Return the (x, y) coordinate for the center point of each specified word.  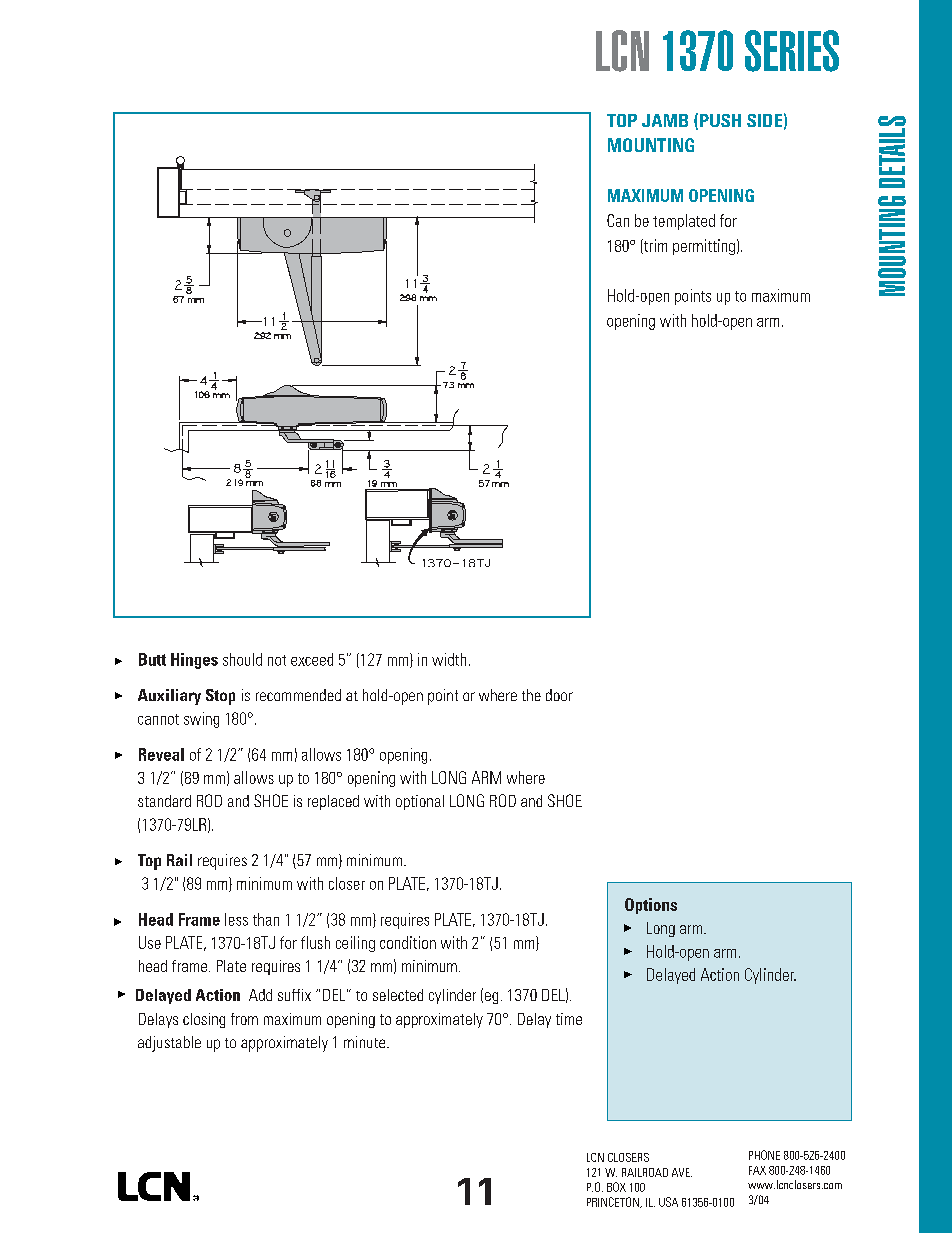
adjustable (169, 1044)
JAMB (665, 120)
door (559, 695)
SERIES (792, 51)
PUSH (720, 120)
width (449, 659)
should (242, 659)
